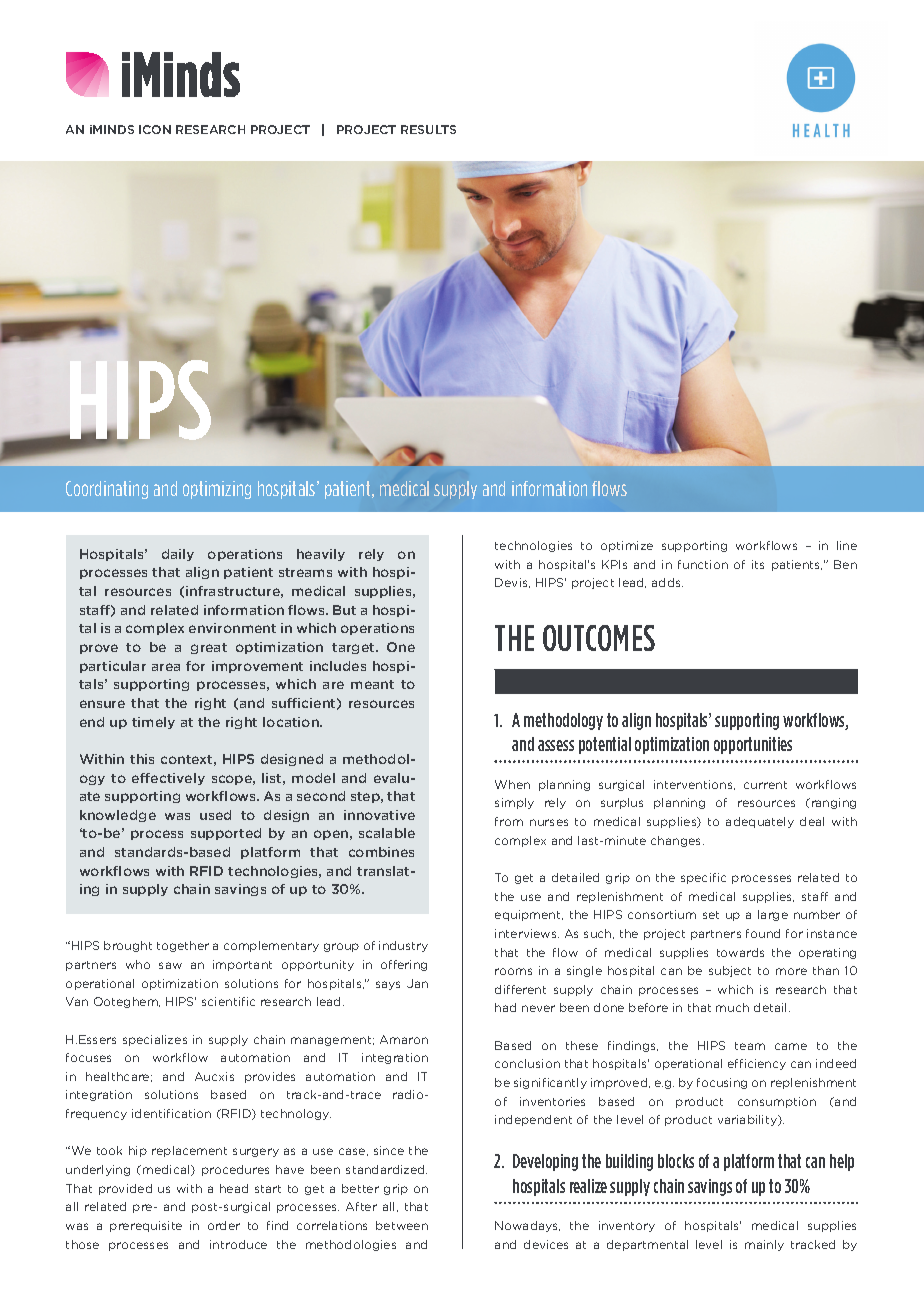 The height and width of the screenshot is (1308, 924). Describe the element at coordinates (146, 1226) in the screenshot. I see `prerequisite` at that location.
